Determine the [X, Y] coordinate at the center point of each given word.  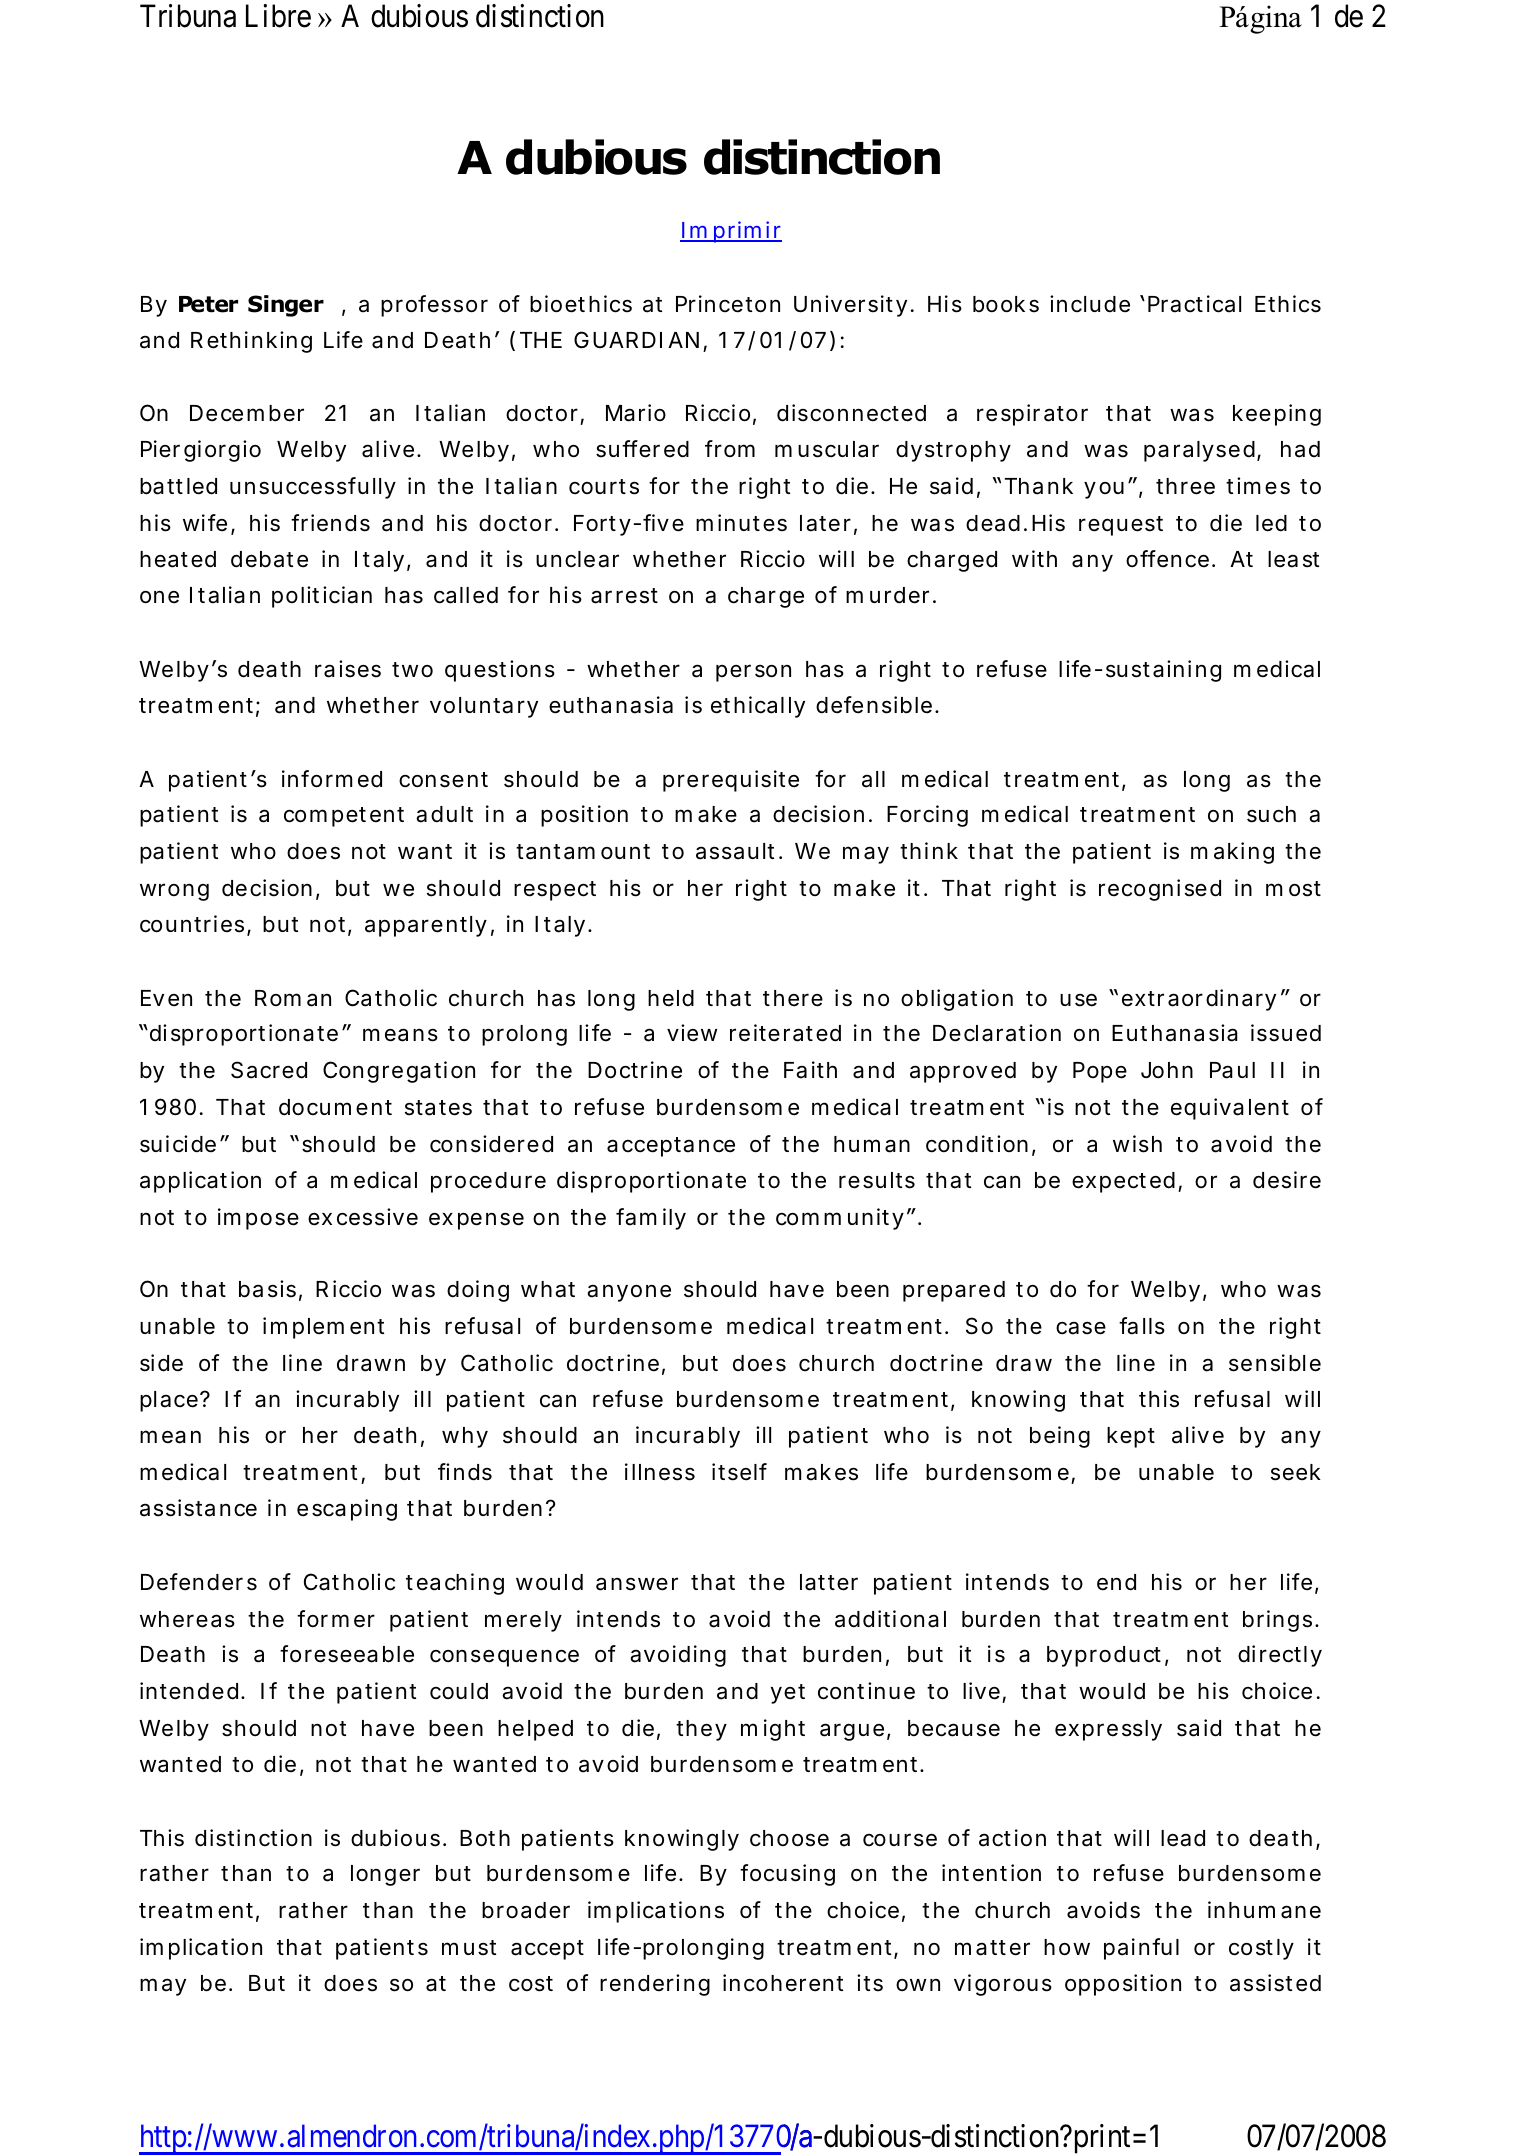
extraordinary [1199, 1000]
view [692, 1033]
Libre [278, 16]
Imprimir [731, 232]
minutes [741, 523]
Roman [293, 998]
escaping [347, 1510]
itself [739, 1472]
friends [330, 523]
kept [1131, 1437]
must [469, 1948]
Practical [1194, 304]
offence [1167, 559]
